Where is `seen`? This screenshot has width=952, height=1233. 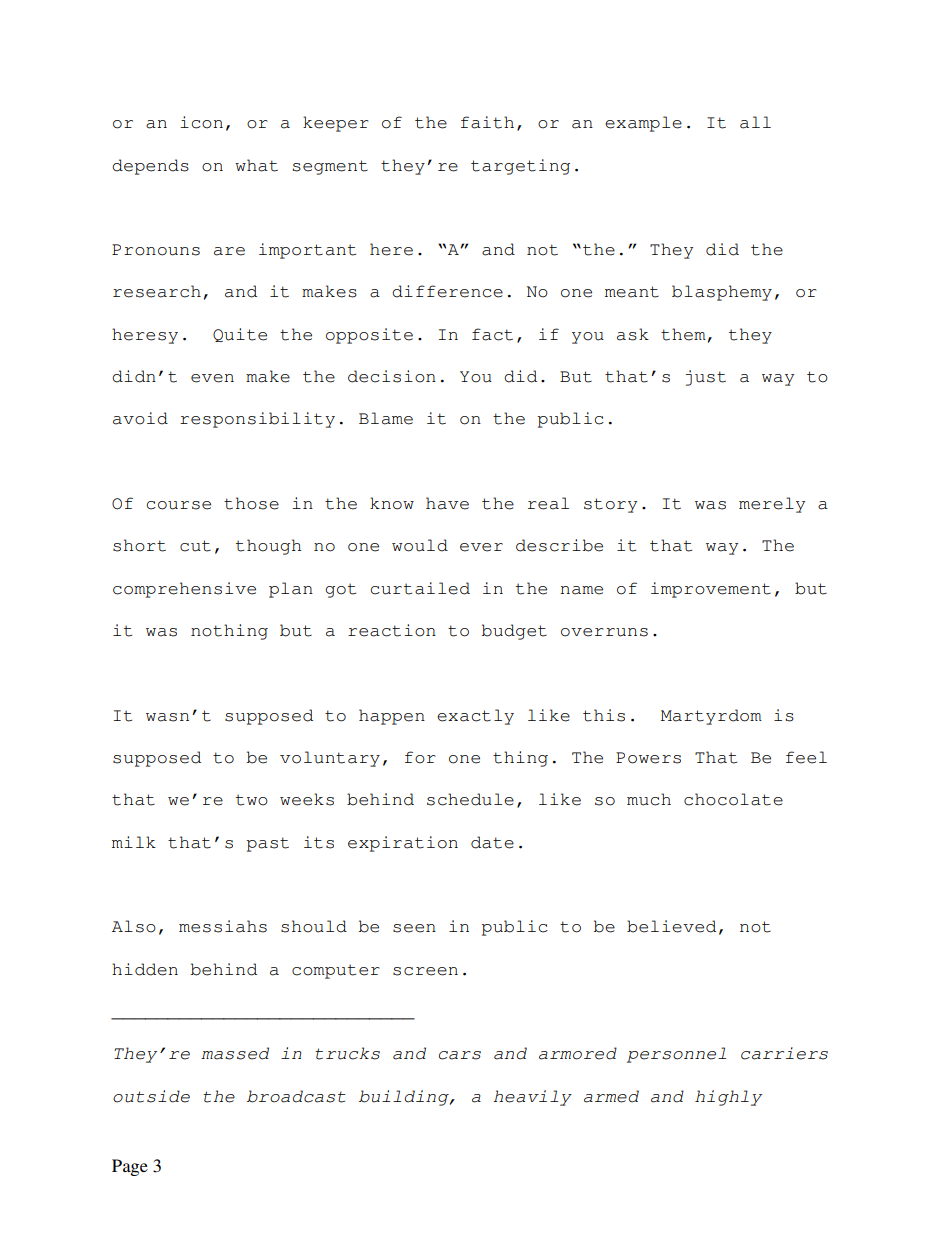
seen is located at coordinates (414, 928).
